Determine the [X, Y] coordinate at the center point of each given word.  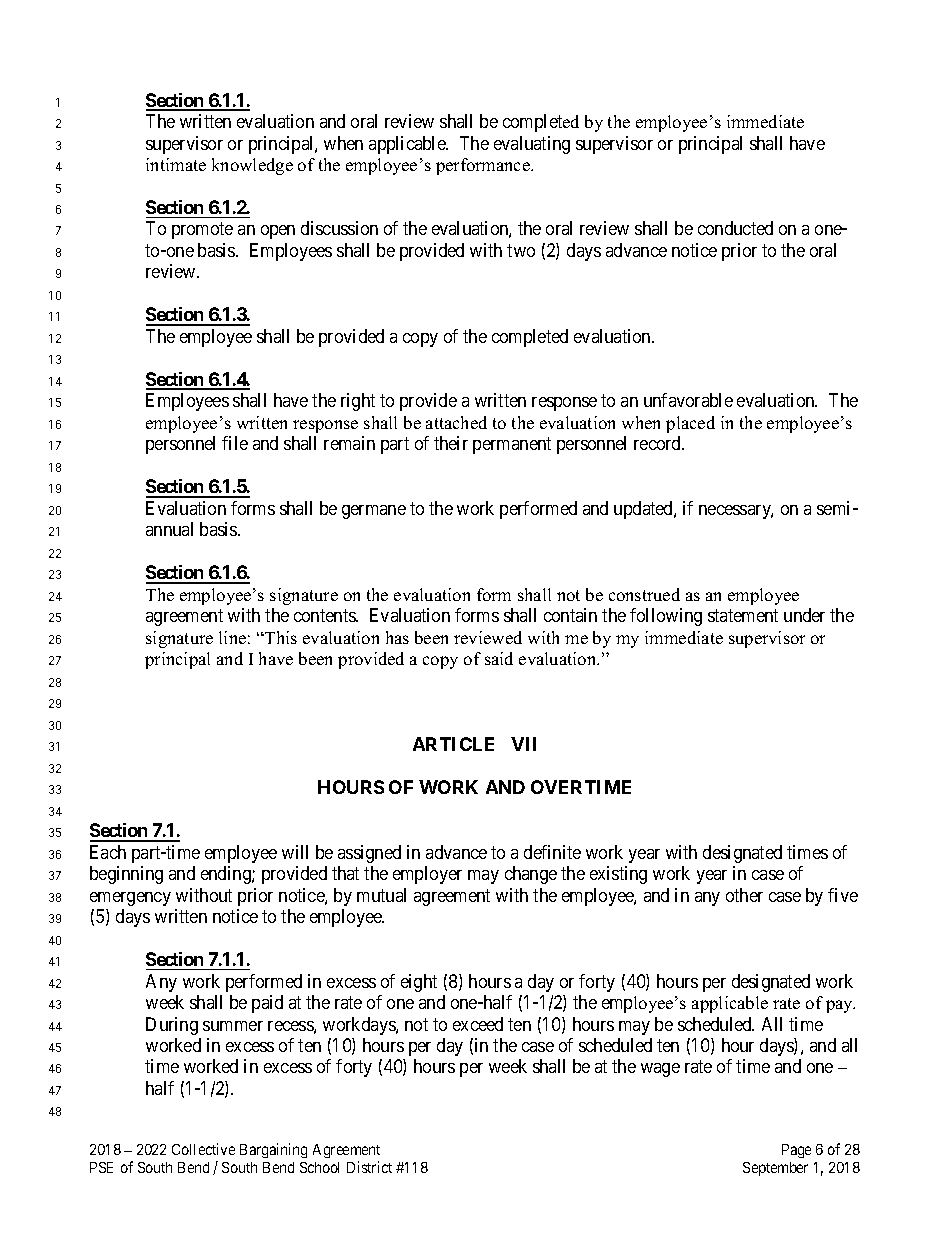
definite [552, 852]
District [369, 1167]
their [451, 443]
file [235, 443]
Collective [203, 1149]
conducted [735, 228]
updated [644, 510]
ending [227, 875]
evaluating [532, 145]
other [744, 895]
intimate [176, 164]
